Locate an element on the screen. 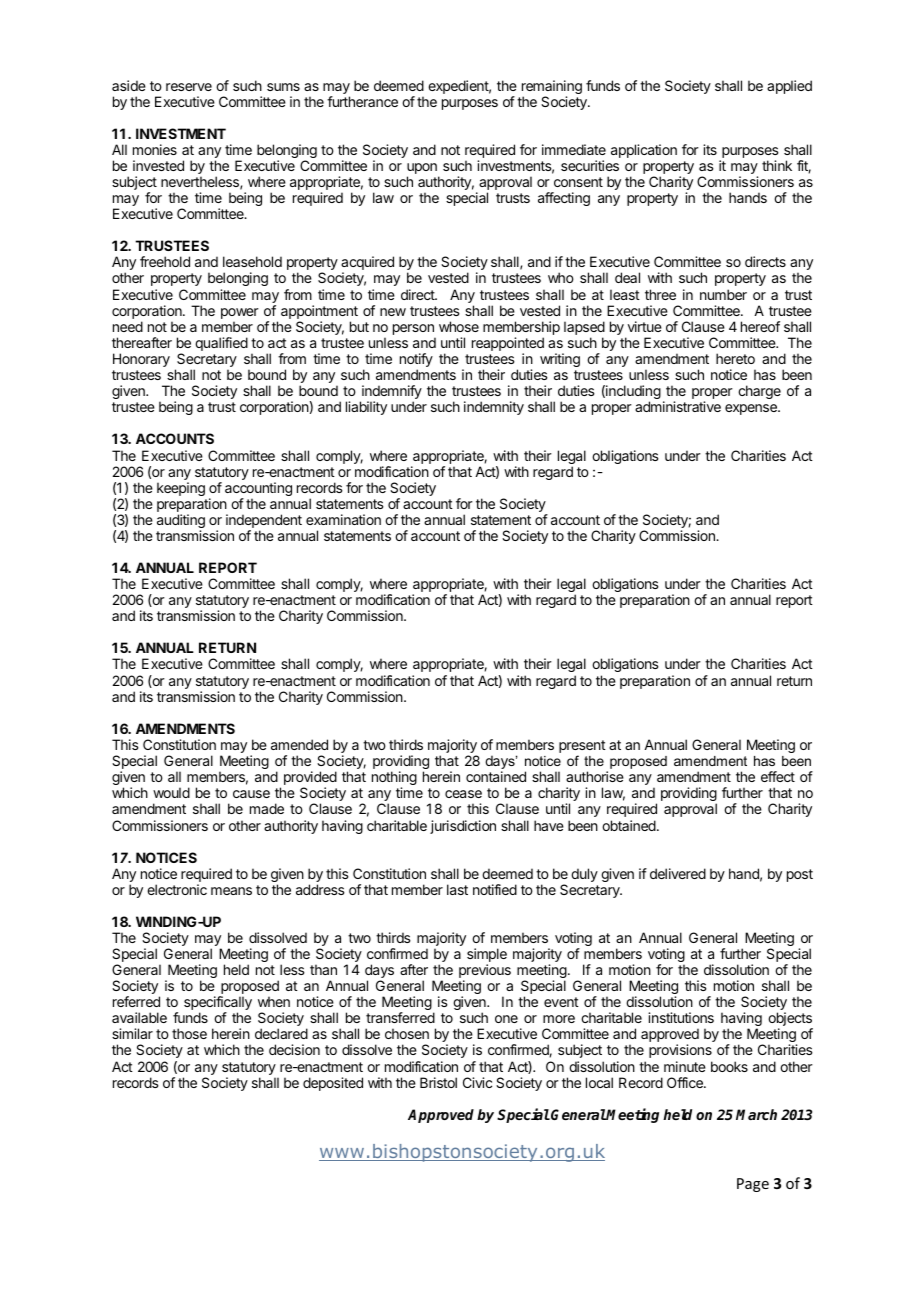 This screenshot has height=1308, width=924. upon is located at coordinates (423, 170).
